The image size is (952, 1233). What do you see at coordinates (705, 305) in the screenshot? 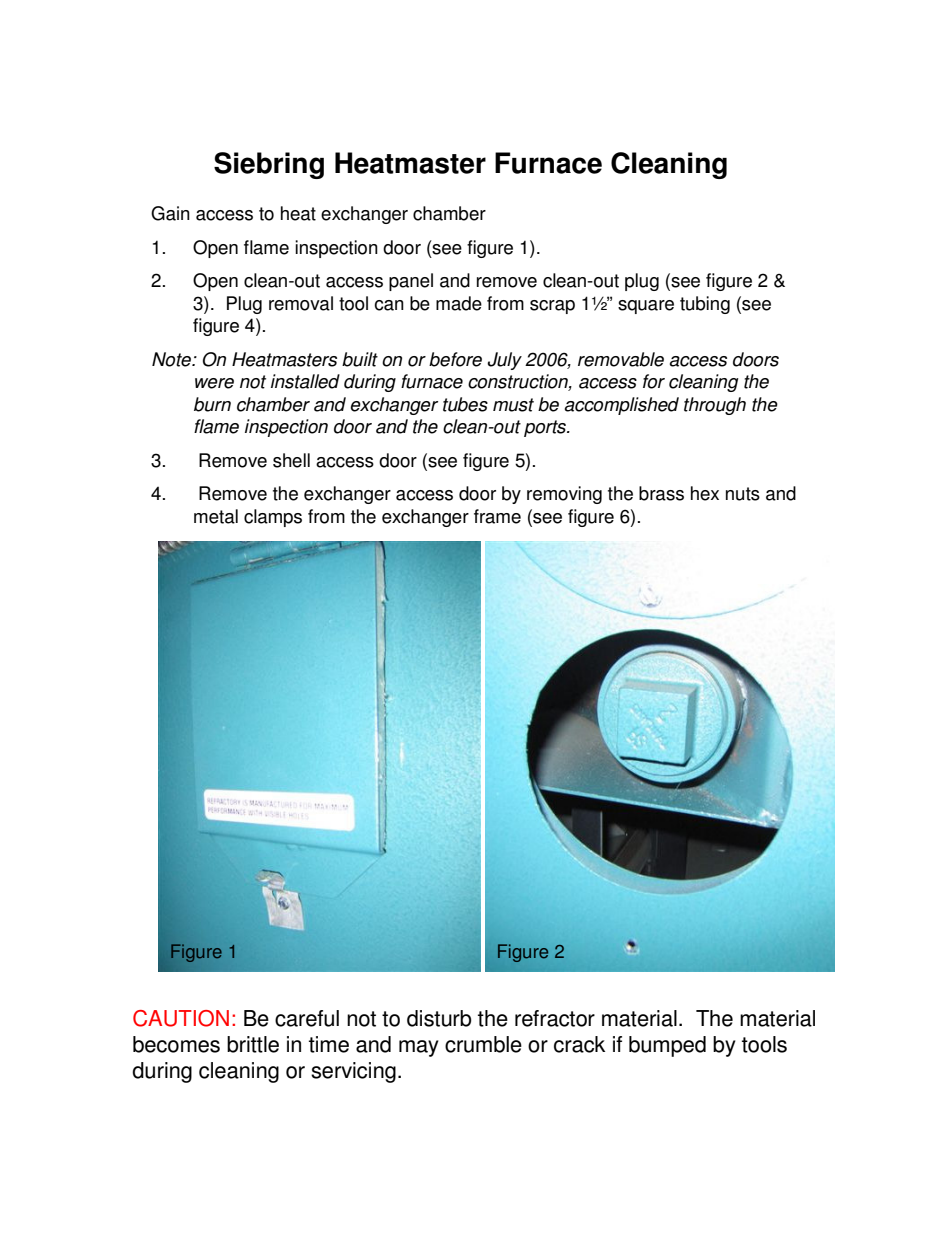
I see `tubing` at bounding box center [705, 305].
